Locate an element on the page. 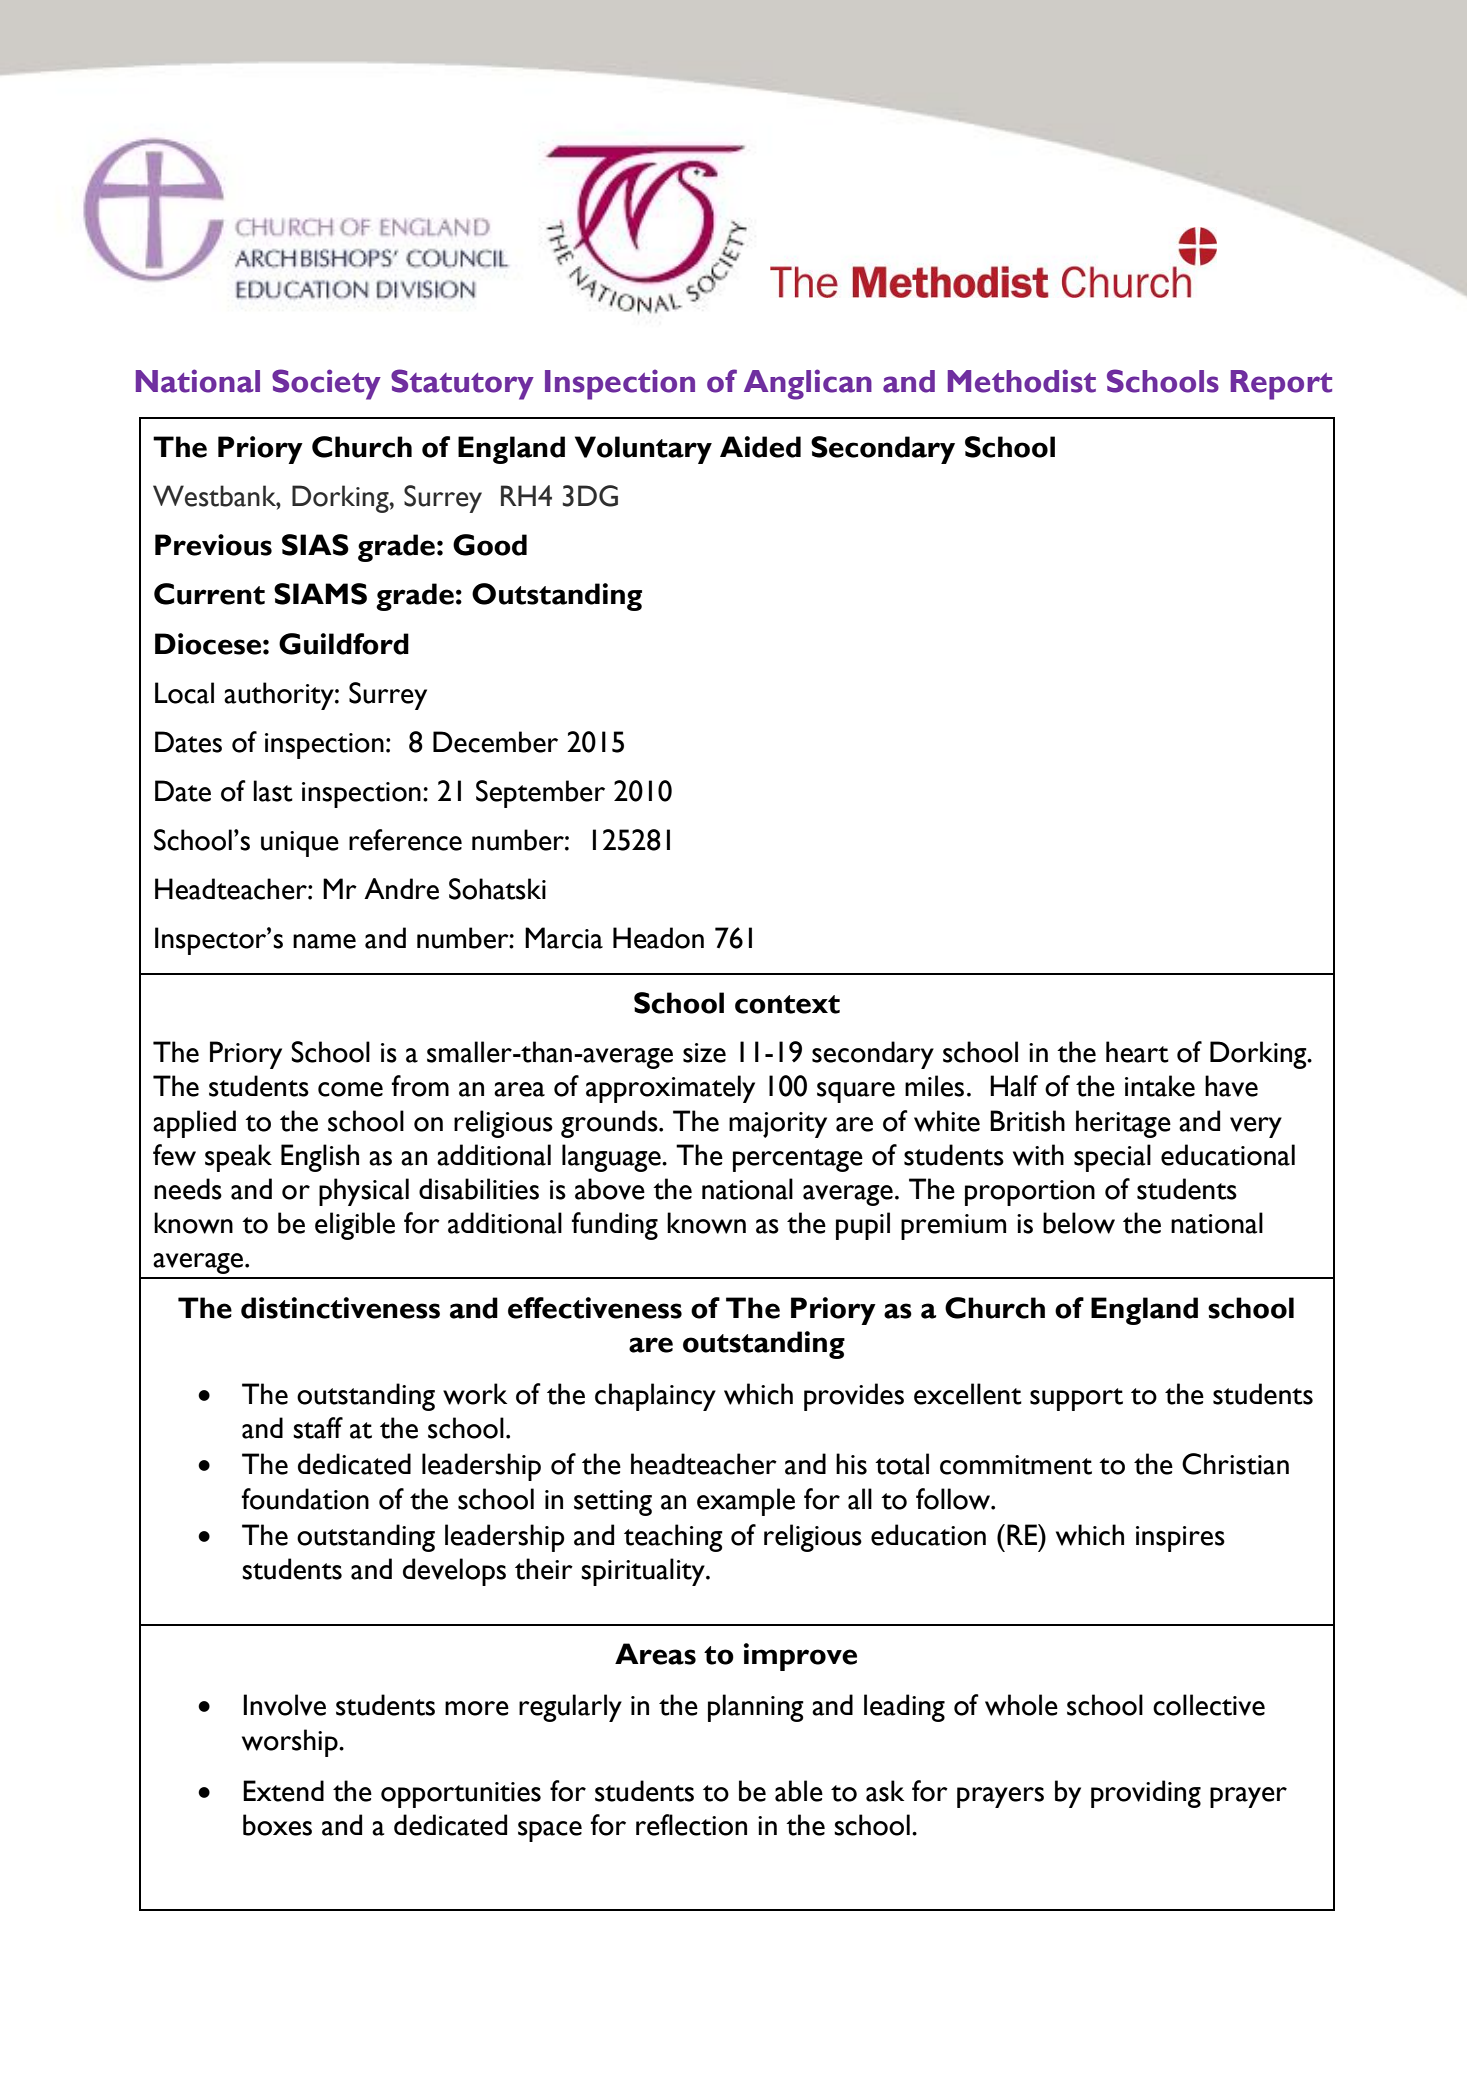  Aided is located at coordinates (760, 447).
